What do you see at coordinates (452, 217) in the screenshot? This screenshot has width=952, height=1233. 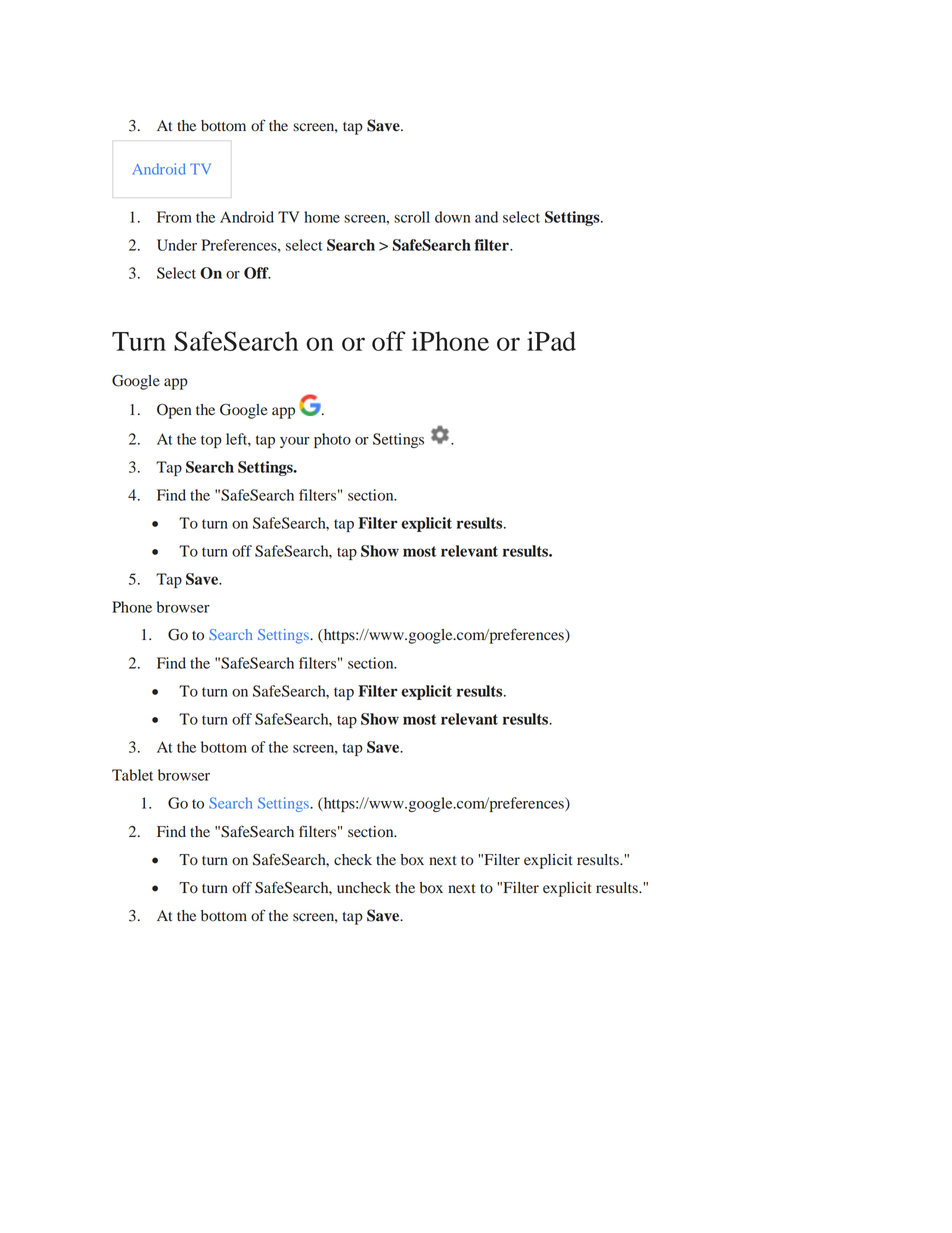 I see `down` at bounding box center [452, 217].
